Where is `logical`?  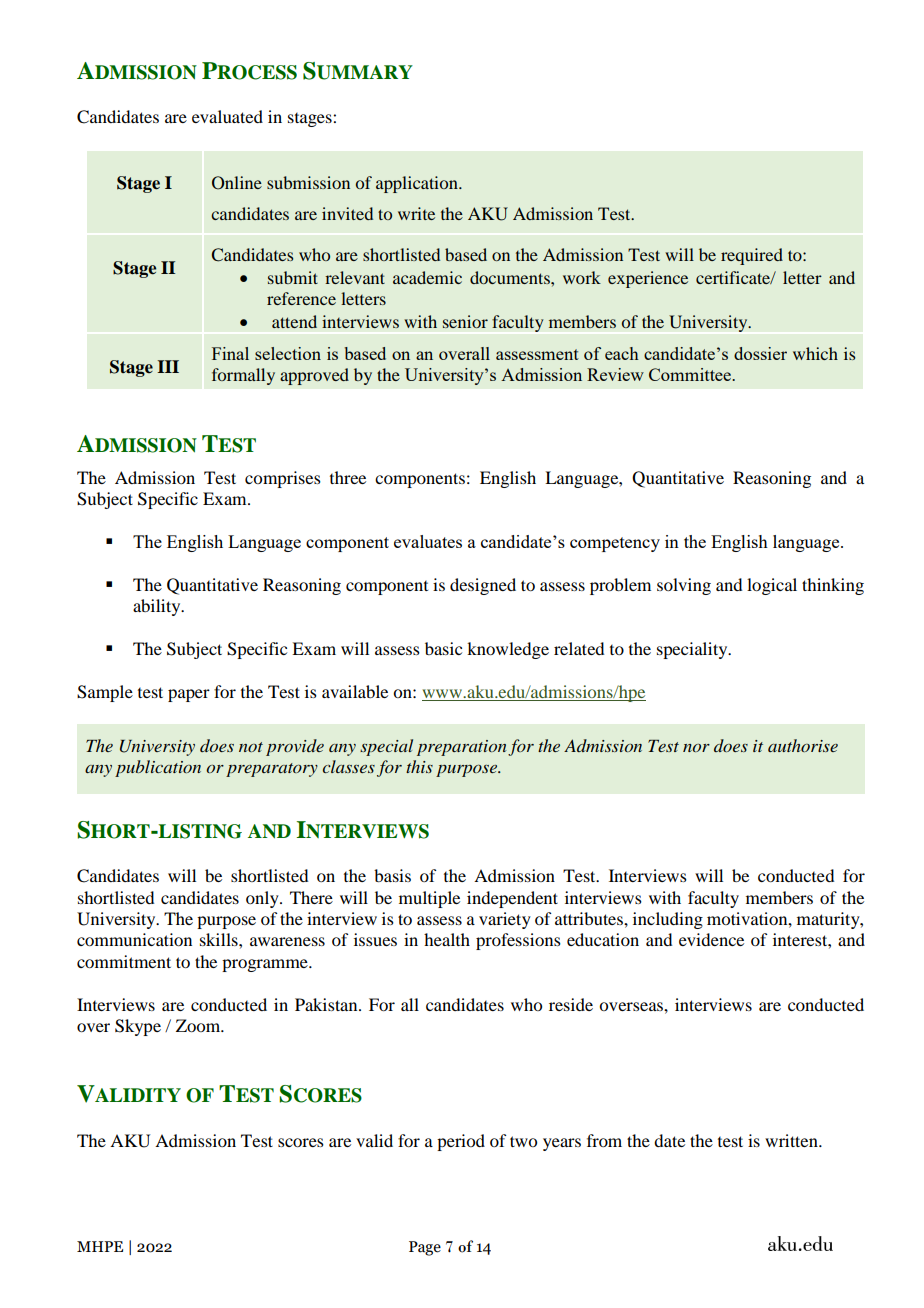 logical is located at coordinates (772, 586).
